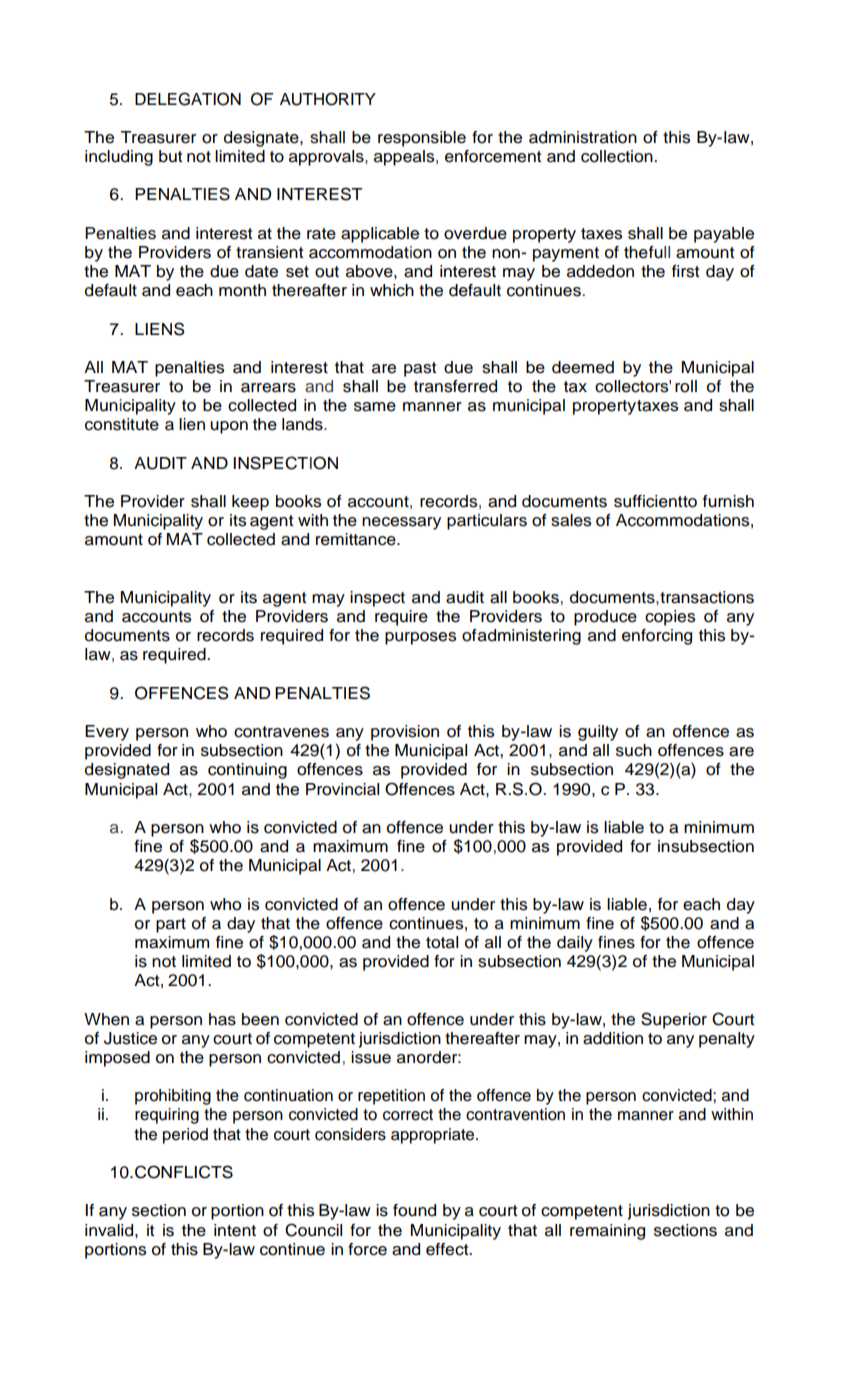 The height and width of the image is (1400, 849). Describe the element at coordinates (618, 156) in the image. I see `collection` at that location.
